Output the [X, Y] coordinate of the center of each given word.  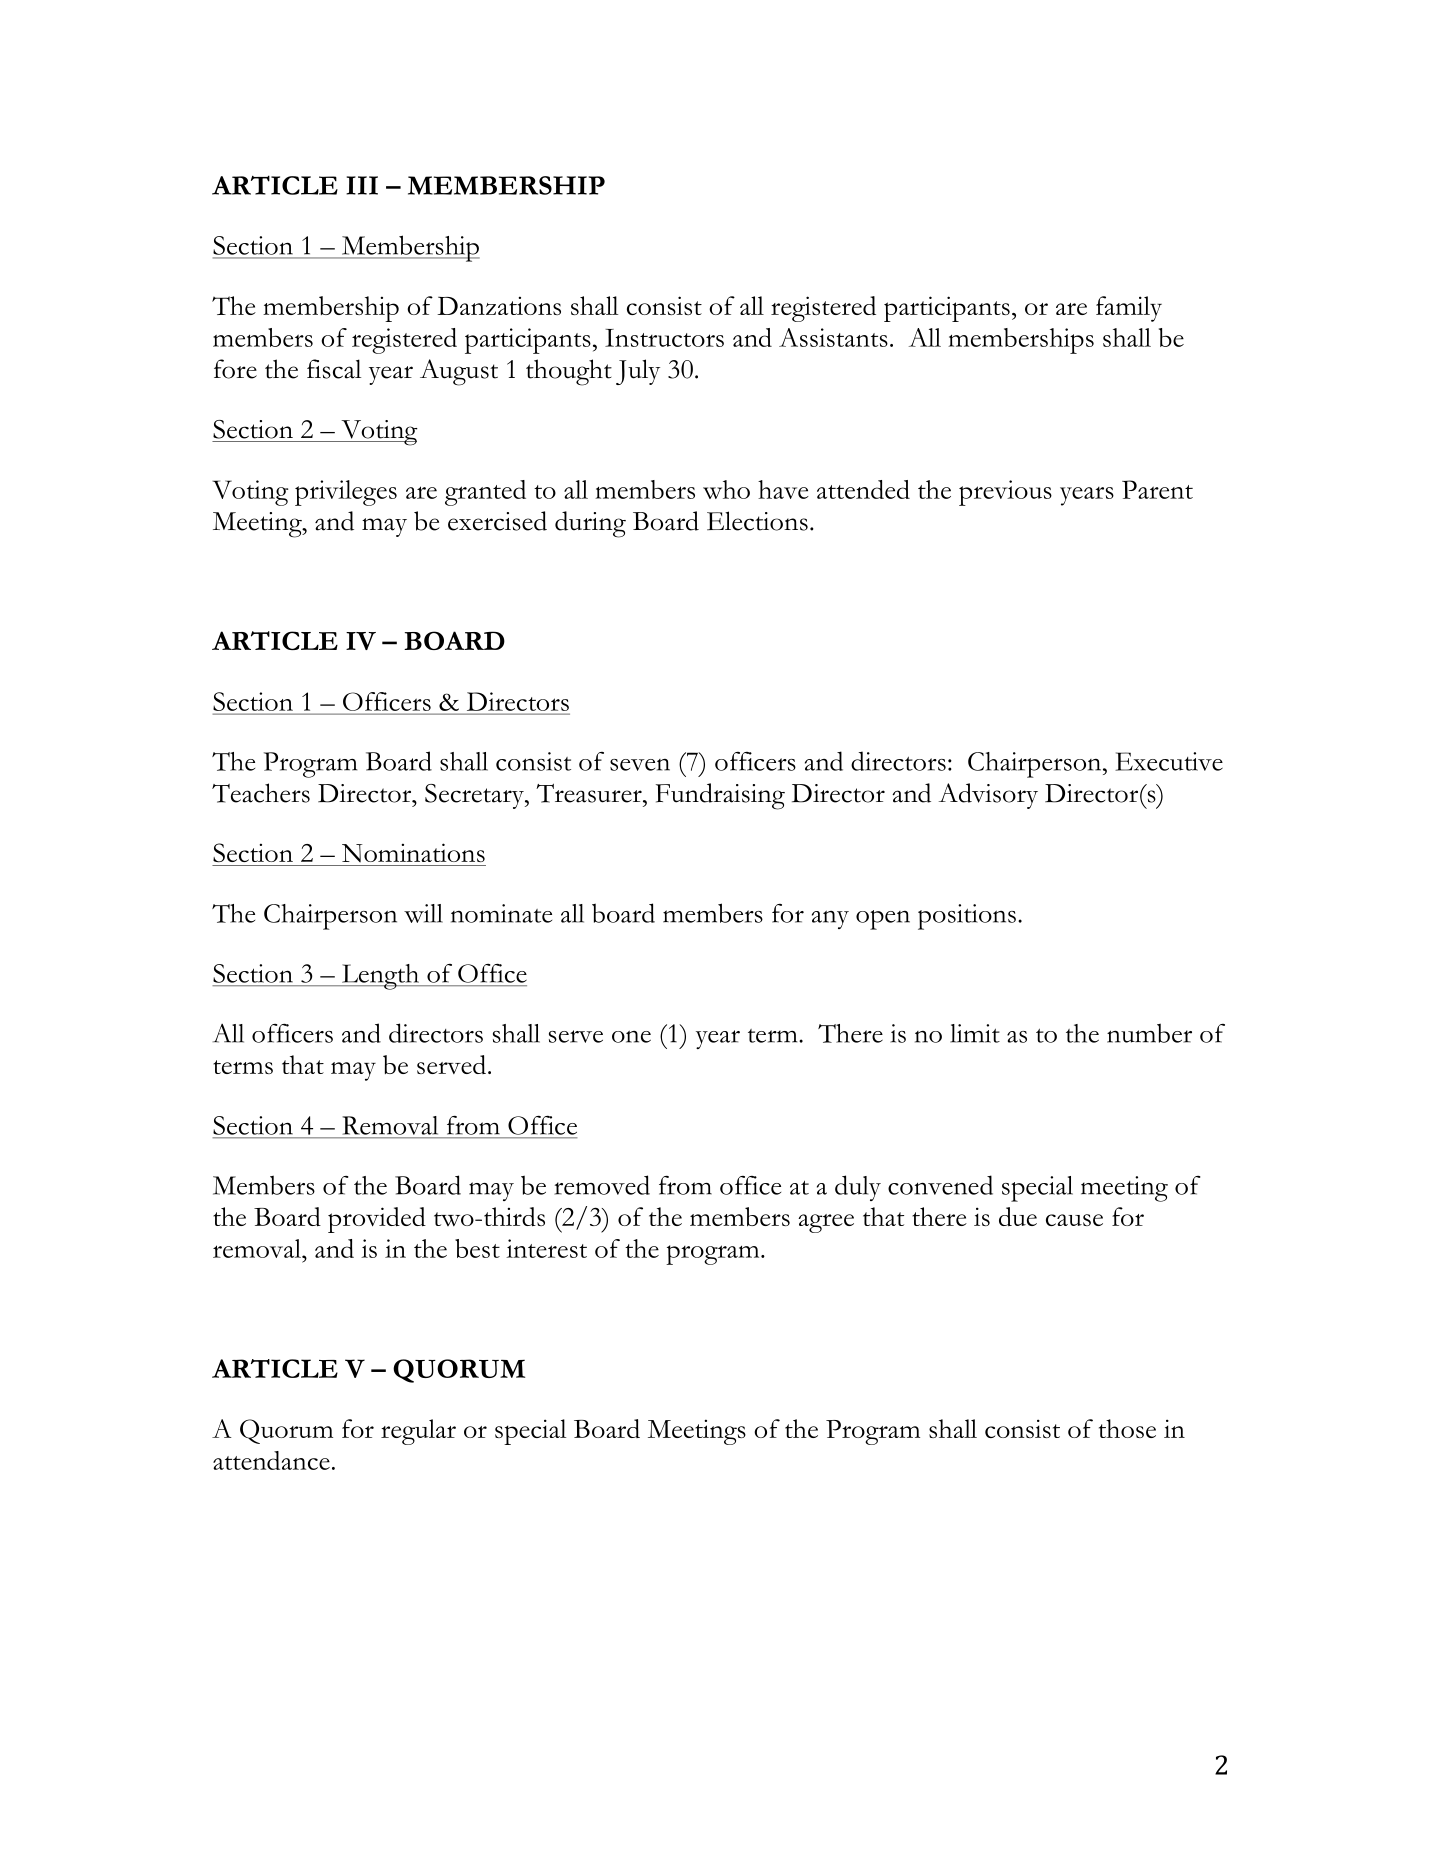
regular [418, 1432]
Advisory [988, 796]
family [1129, 309]
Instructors [664, 338]
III [362, 185]
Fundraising [720, 796]
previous [1005, 493]
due [1018, 1216]
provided [377, 1220]
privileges [346, 493]
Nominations [413, 853]
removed [602, 1185]
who [726, 489]
